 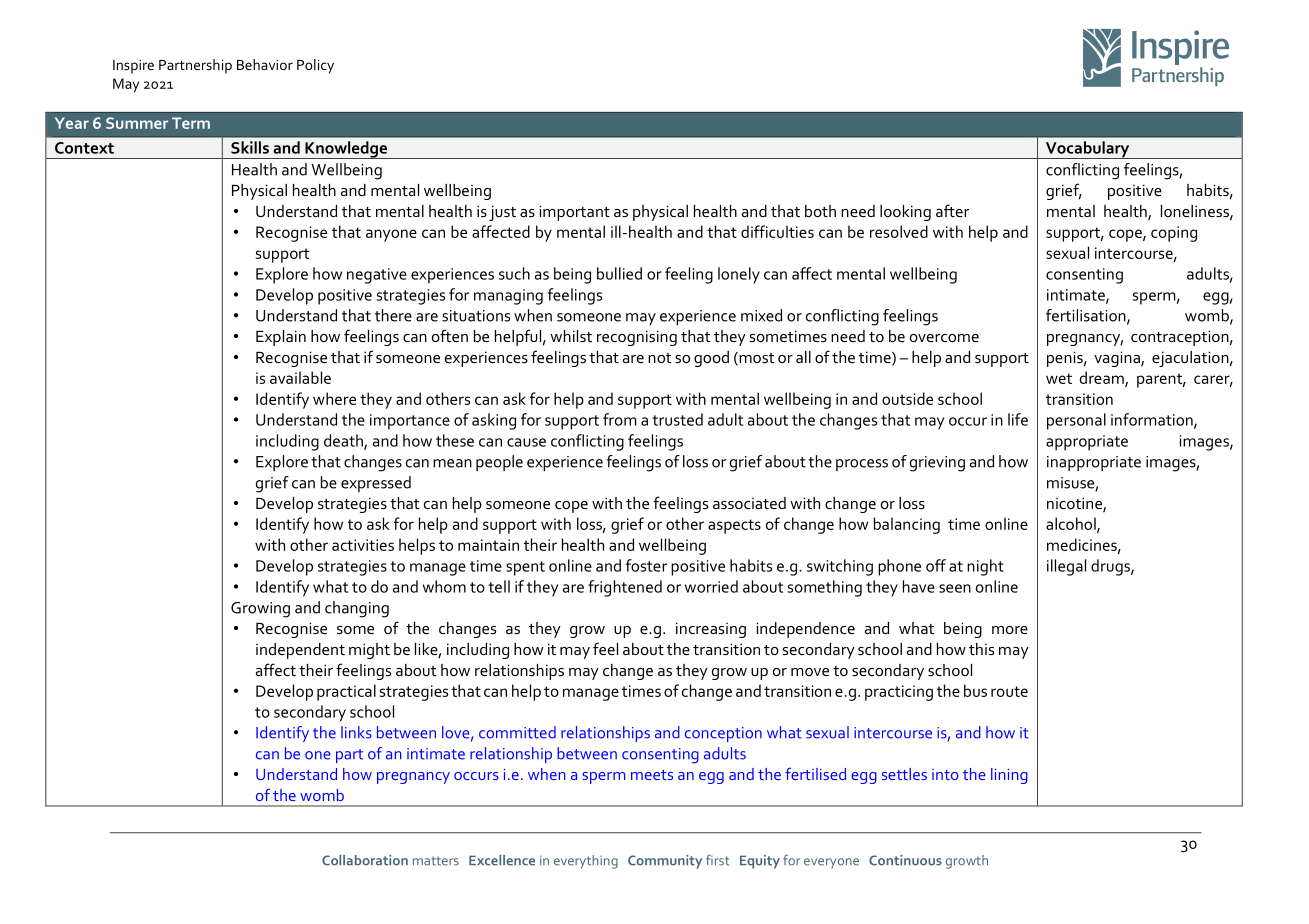 What do you see at coordinates (365, 860) in the screenshot?
I see `Collaboration` at bounding box center [365, 860].
